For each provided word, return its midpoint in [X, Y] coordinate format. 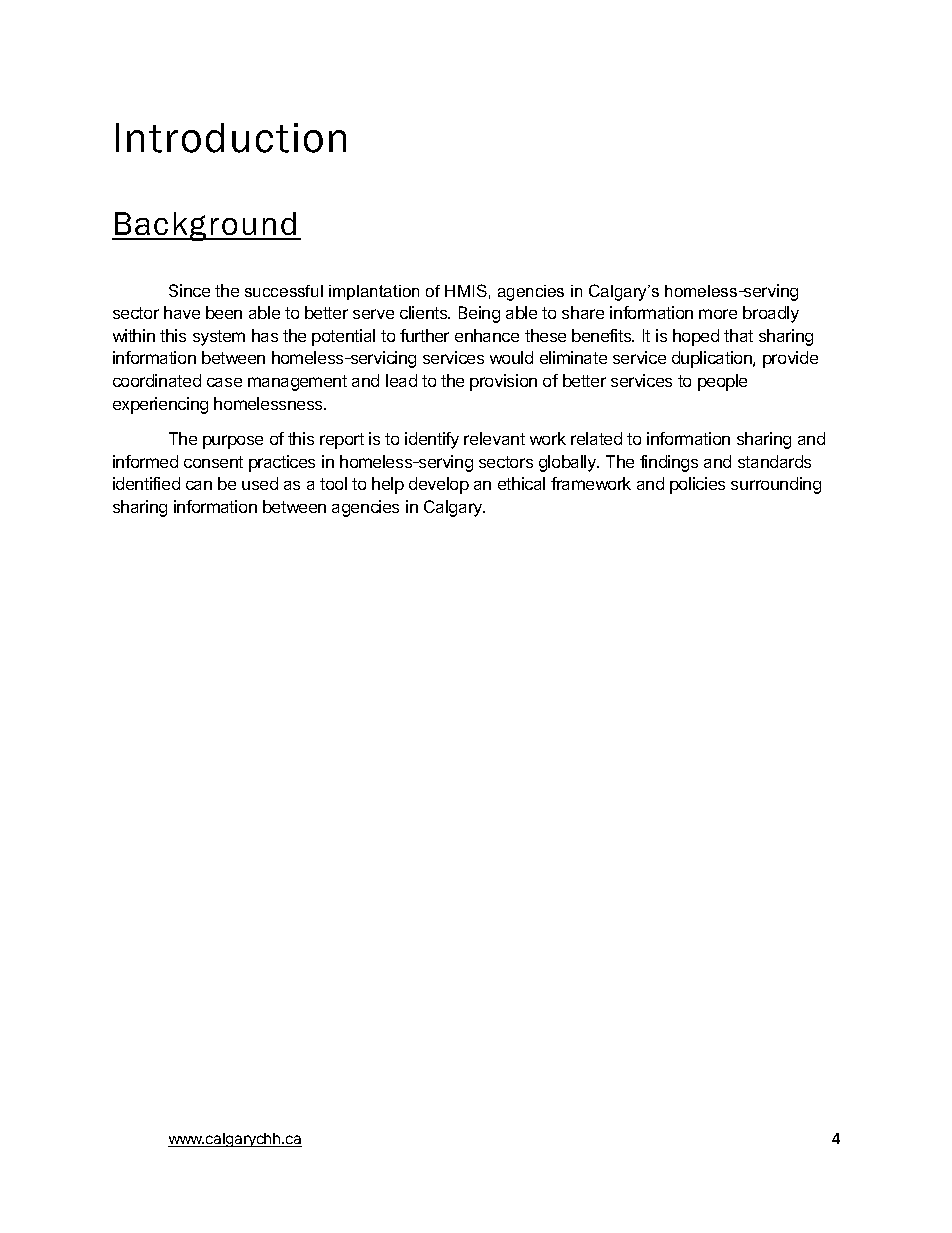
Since [189, 290]
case [224, 382]
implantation [374, 292]
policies [697, 485]
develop [439, 485]
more [718, 314]
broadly [771, 314]
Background [205, 226]
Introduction [231, 138]
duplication [713, 359]
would [511, 357]
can [199, 485]
